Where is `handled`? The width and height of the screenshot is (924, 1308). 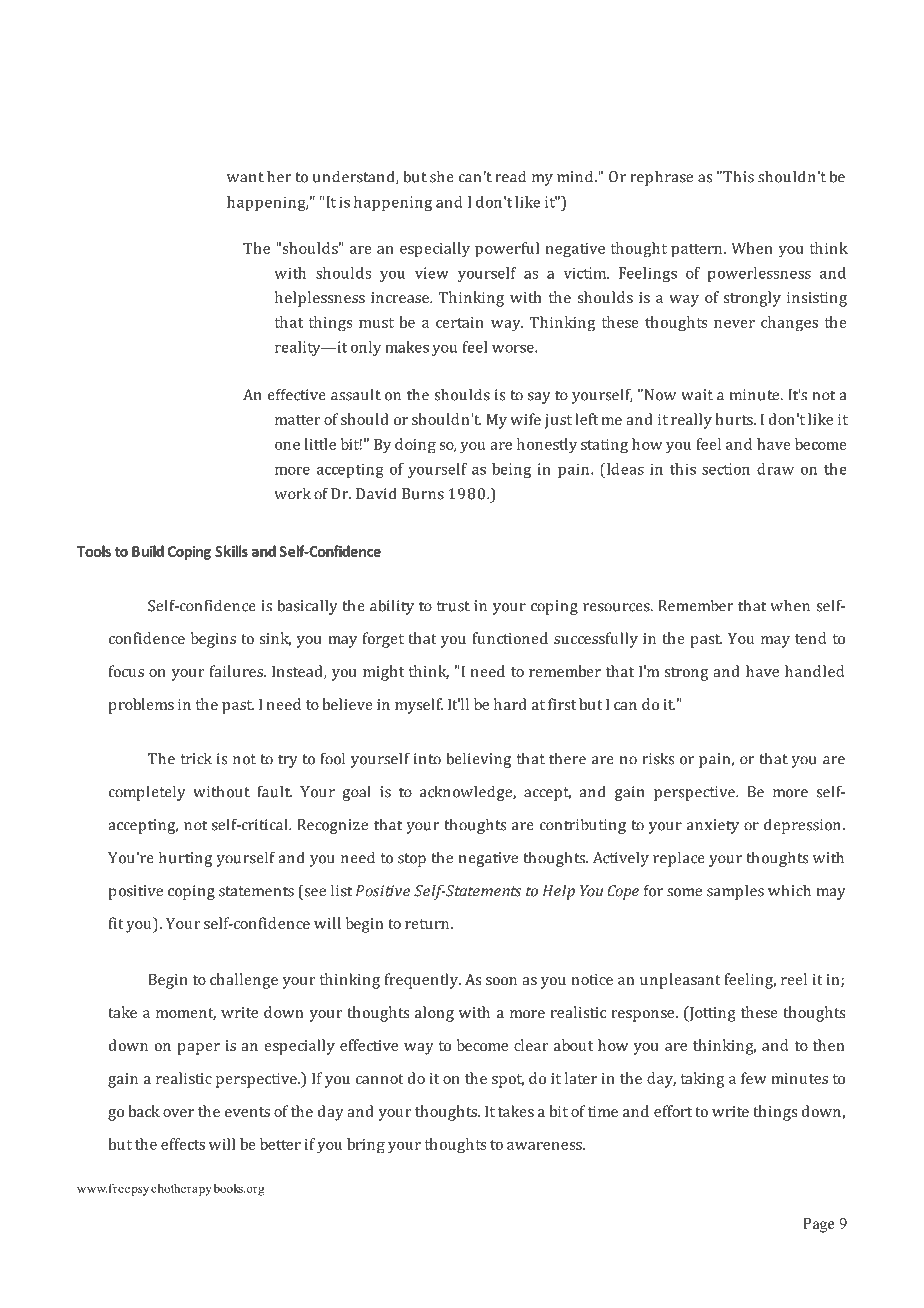 handled is located at coordinates (814, 671).
